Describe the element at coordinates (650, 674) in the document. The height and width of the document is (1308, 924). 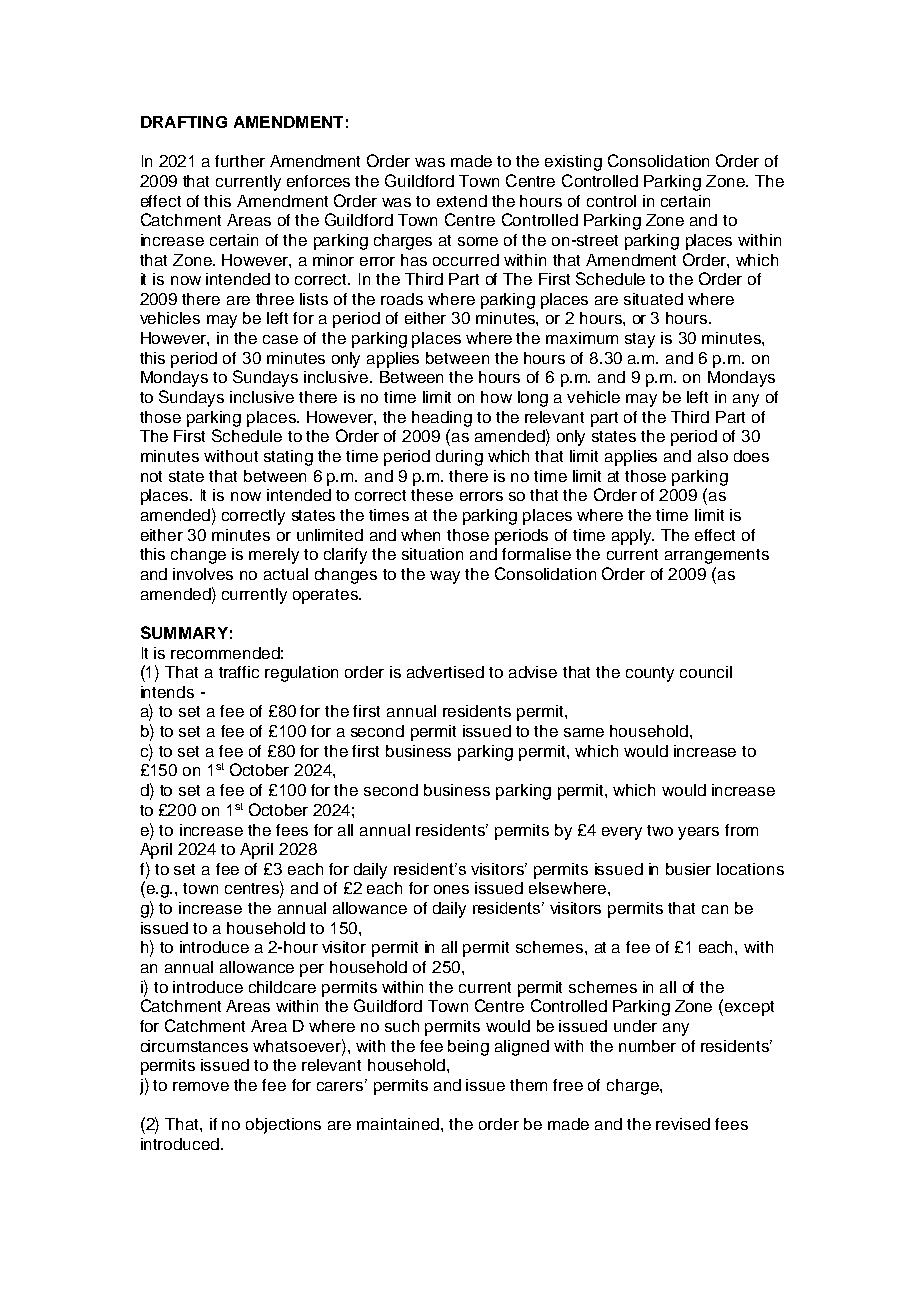
I see `county` at that location.
